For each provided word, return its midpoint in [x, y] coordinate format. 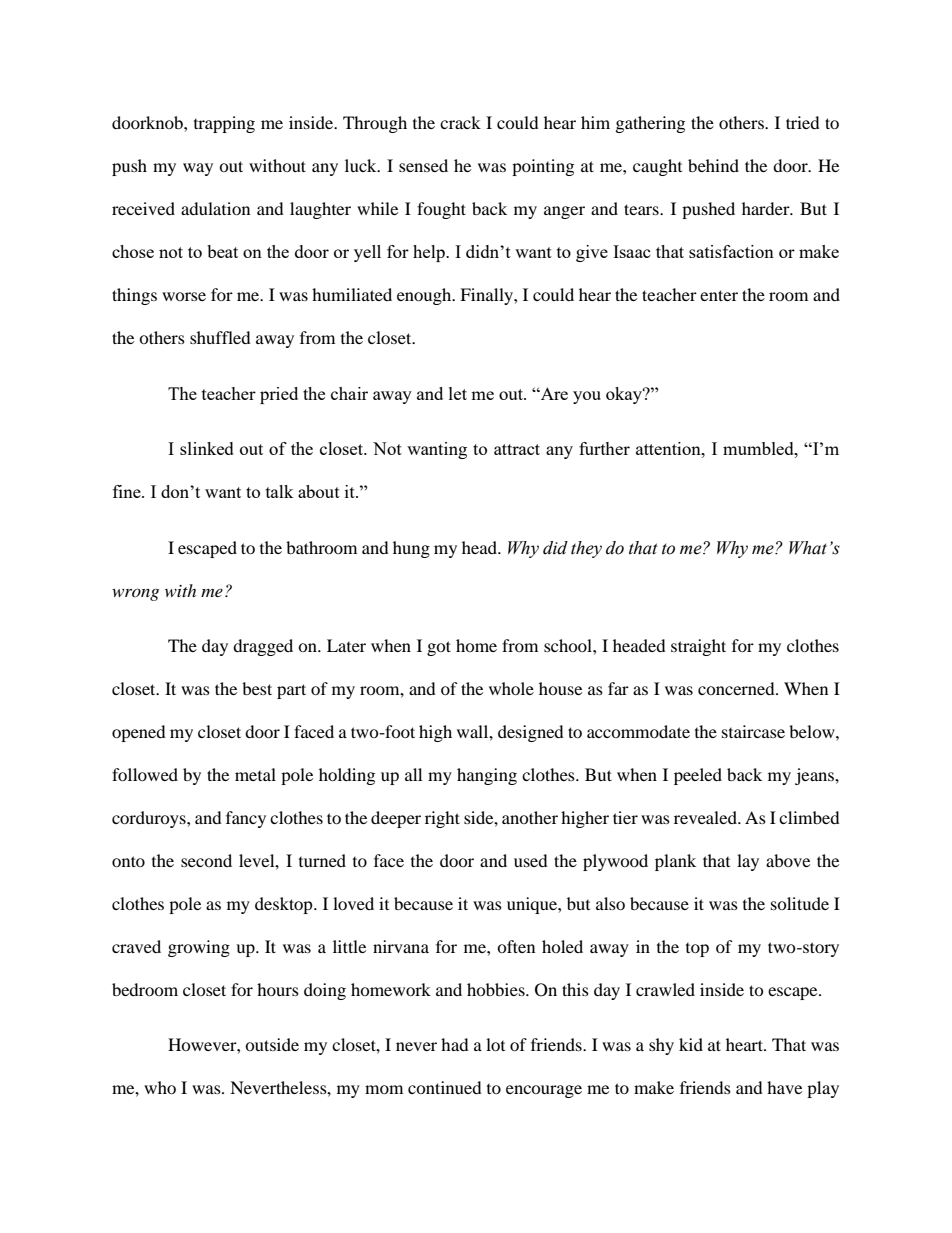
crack [460, 122]
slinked [207, 448]
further [604, 448]
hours [278, 989]
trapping [224, 124]
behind [713, 165]
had [455, 1044]
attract [517, 449]
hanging [487, 776]
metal [255, 774]
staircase [753, 731]
